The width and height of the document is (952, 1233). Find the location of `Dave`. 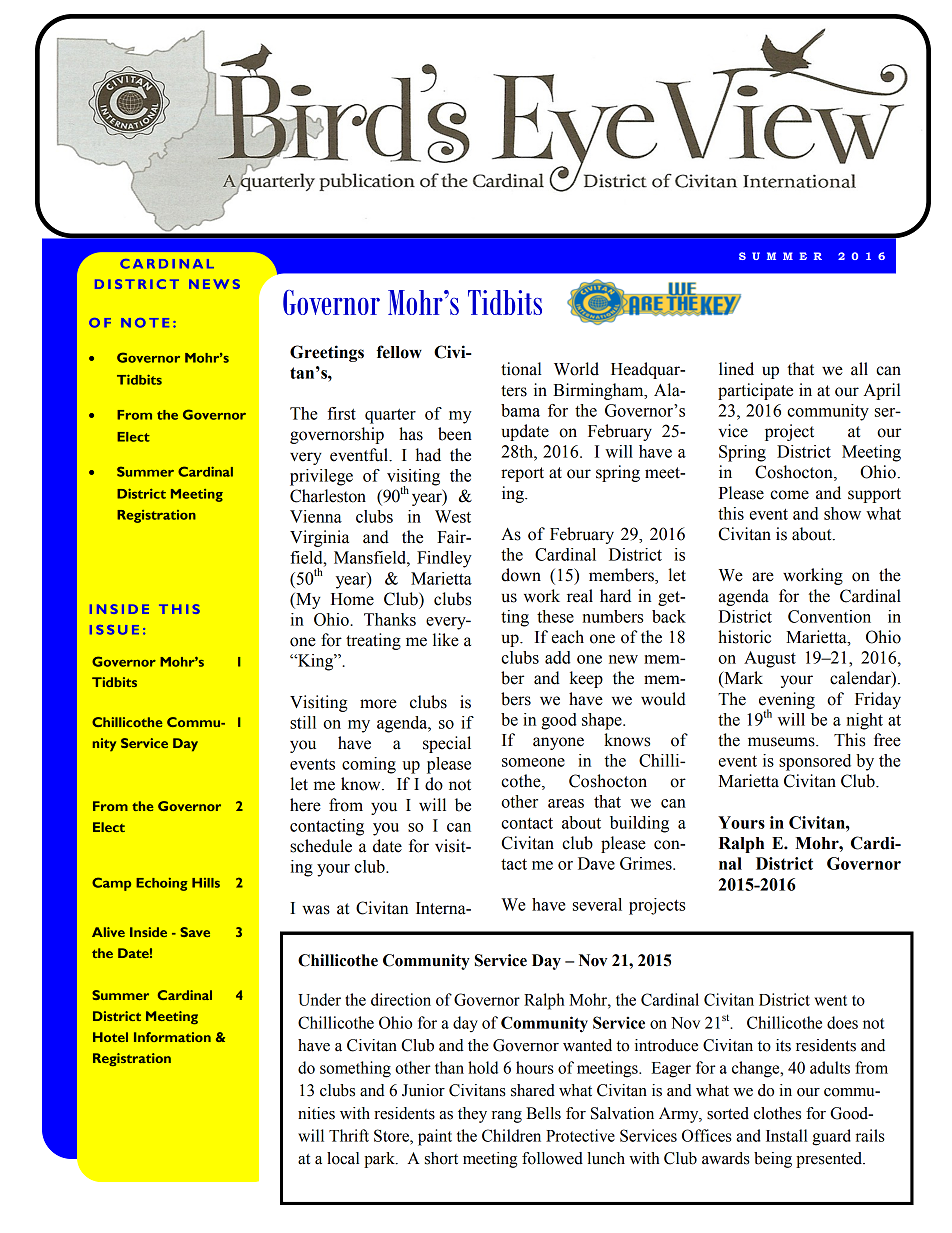

Dave is located at coordinates (596, 863).
